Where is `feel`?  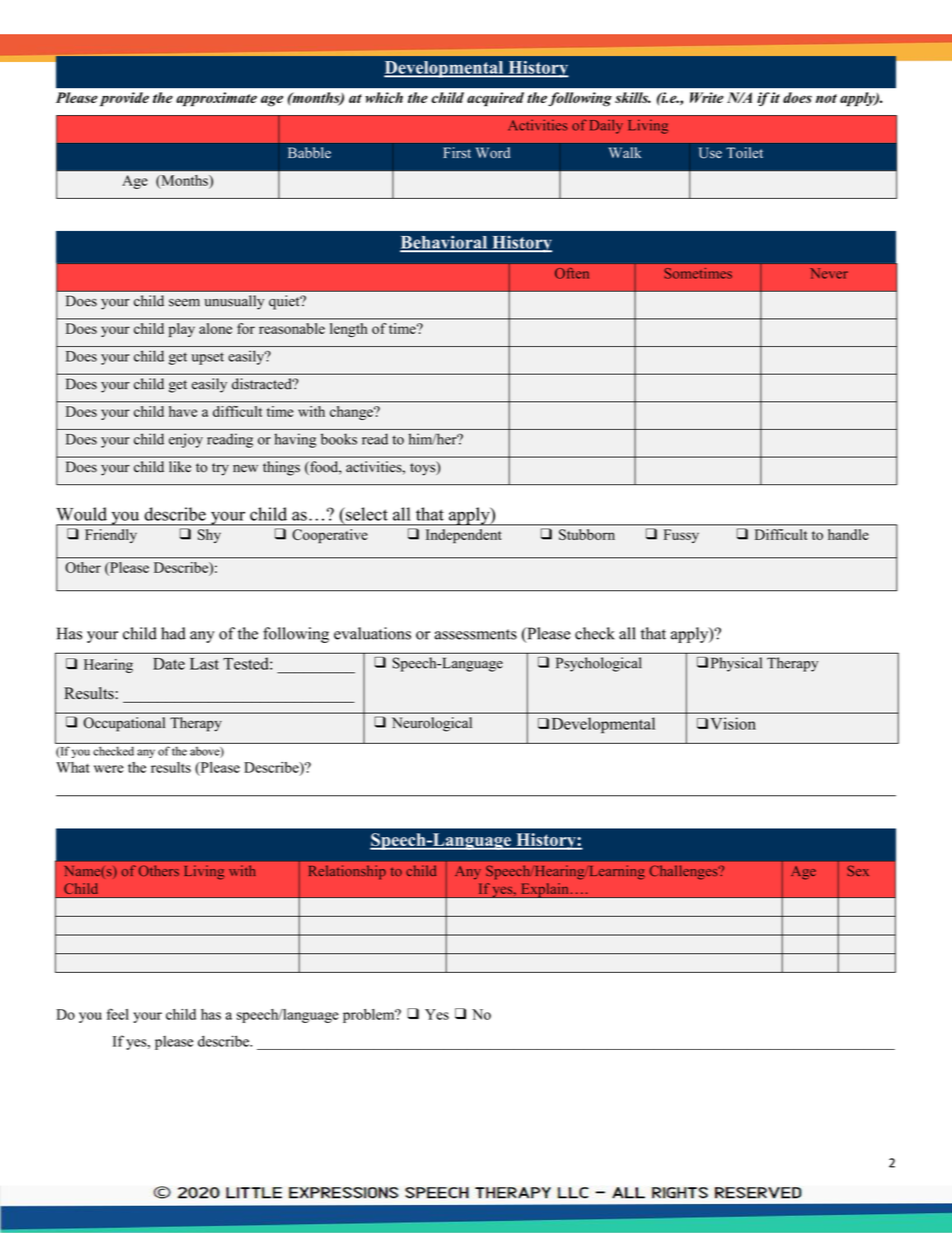
feel is located at coordinates (118, 1014).
